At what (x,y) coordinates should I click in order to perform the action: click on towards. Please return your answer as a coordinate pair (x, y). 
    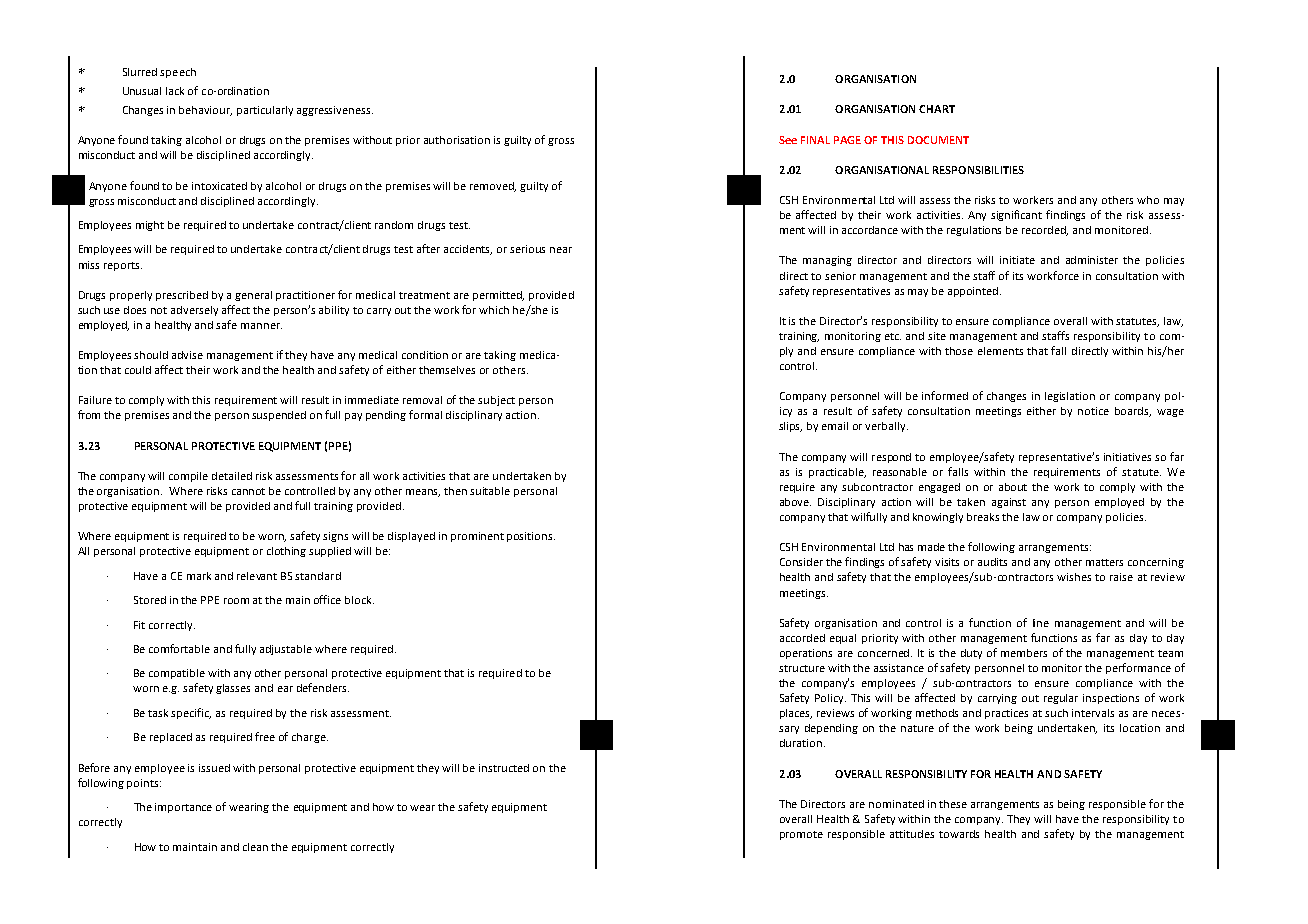
    Looking at the image, I should click on (959, 834).
